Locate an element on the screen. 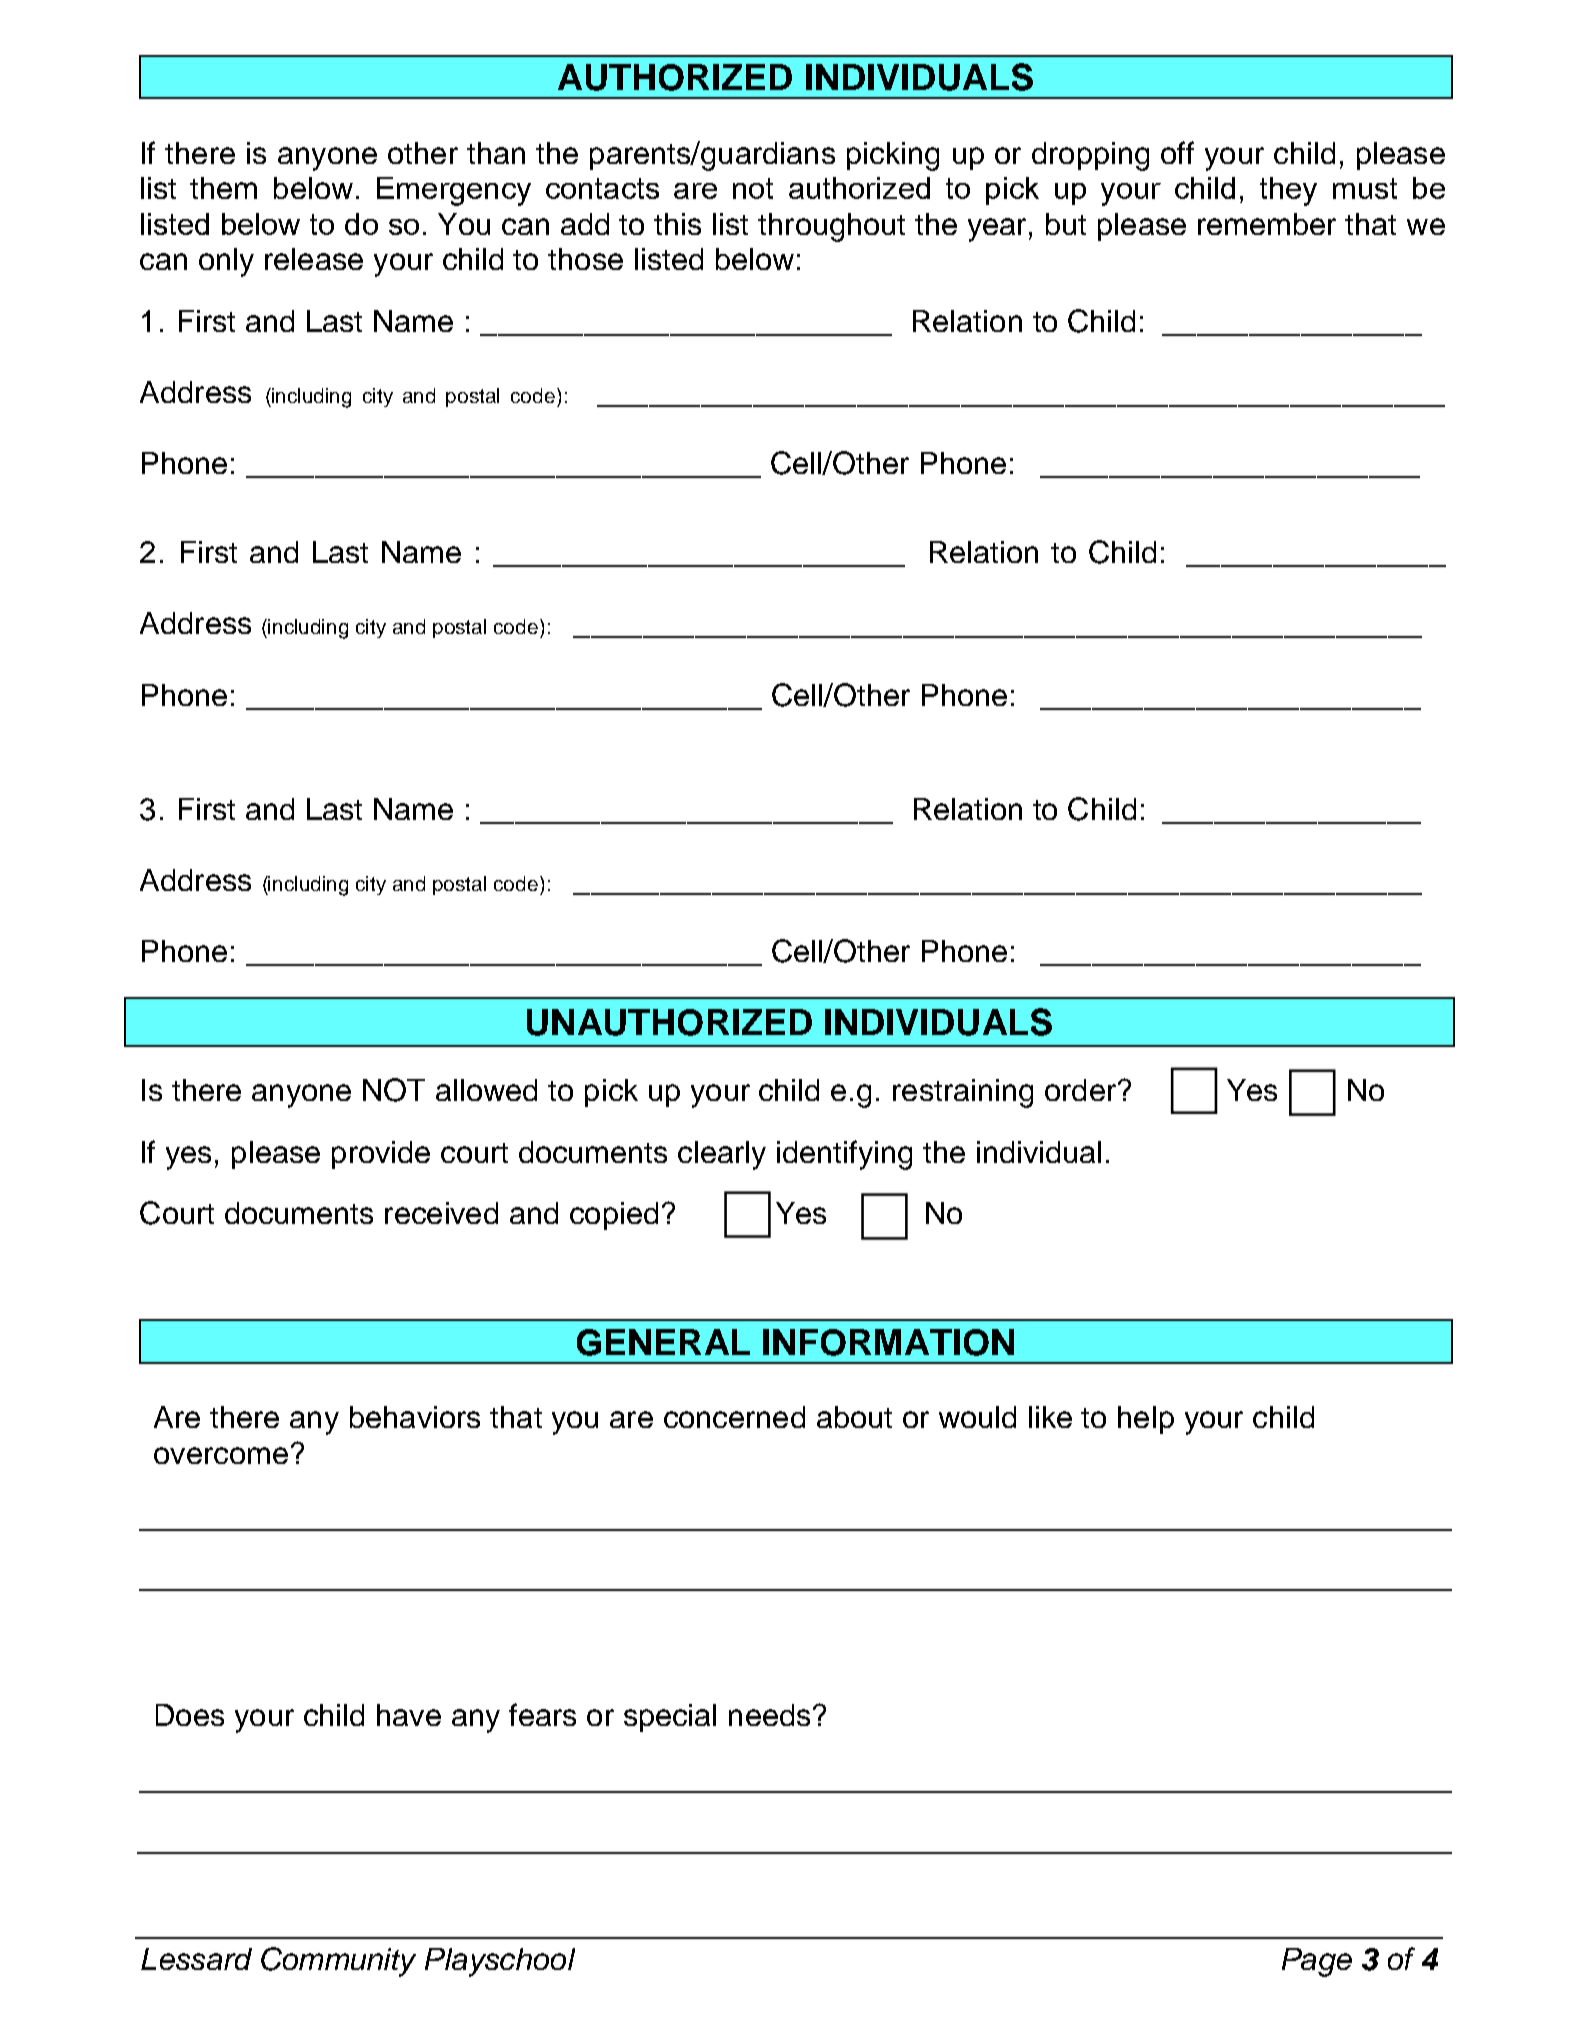  order is located at coordinates (1082, 1090).
